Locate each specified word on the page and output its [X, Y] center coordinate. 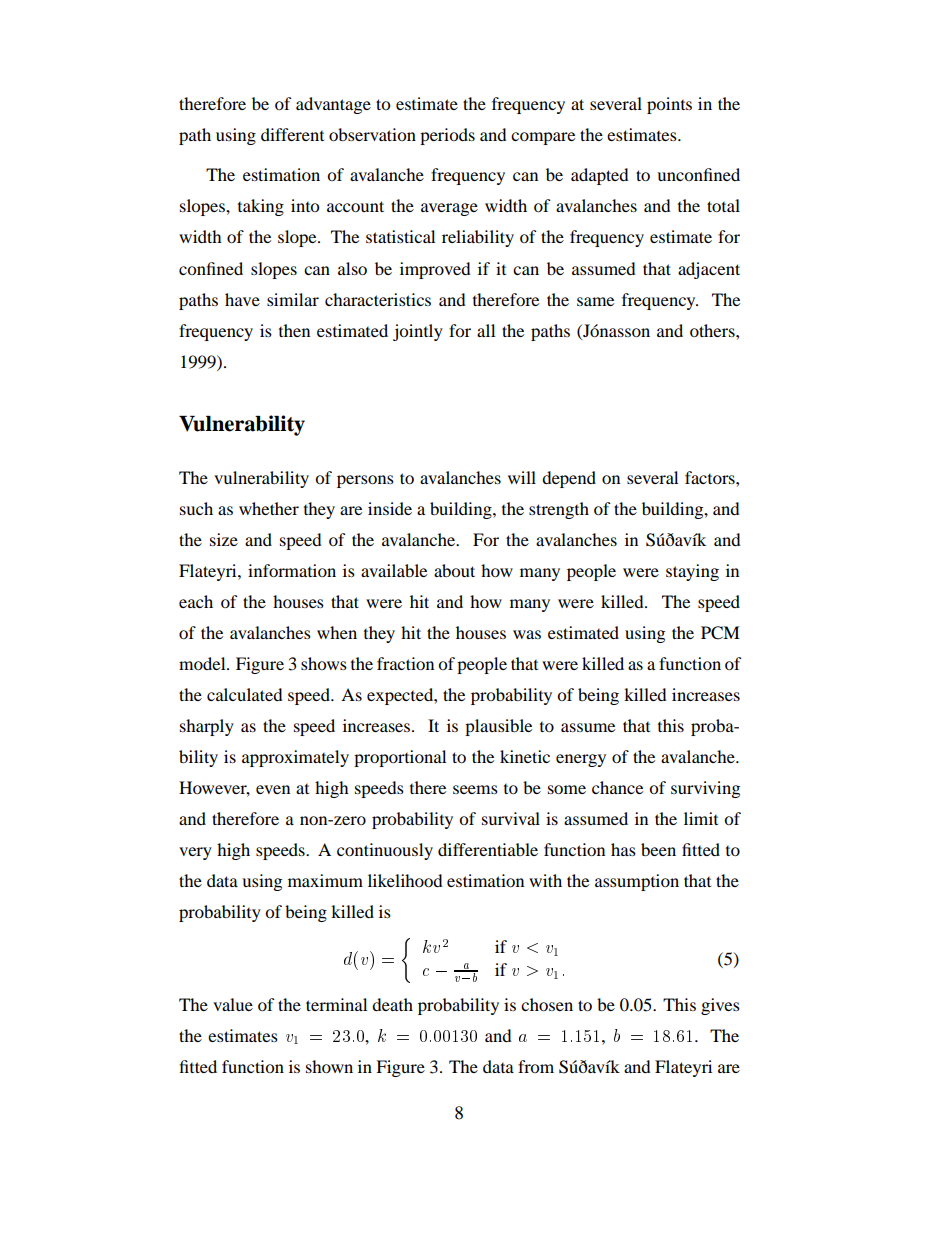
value [233, 1004]
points [669, 105]
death [392, 1004]
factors [711, 477]
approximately [295, 758]
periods [447, 136]
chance [617, 787]
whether [269, 508]
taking [261, 207]
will [522, 477]
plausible [498, 727]
